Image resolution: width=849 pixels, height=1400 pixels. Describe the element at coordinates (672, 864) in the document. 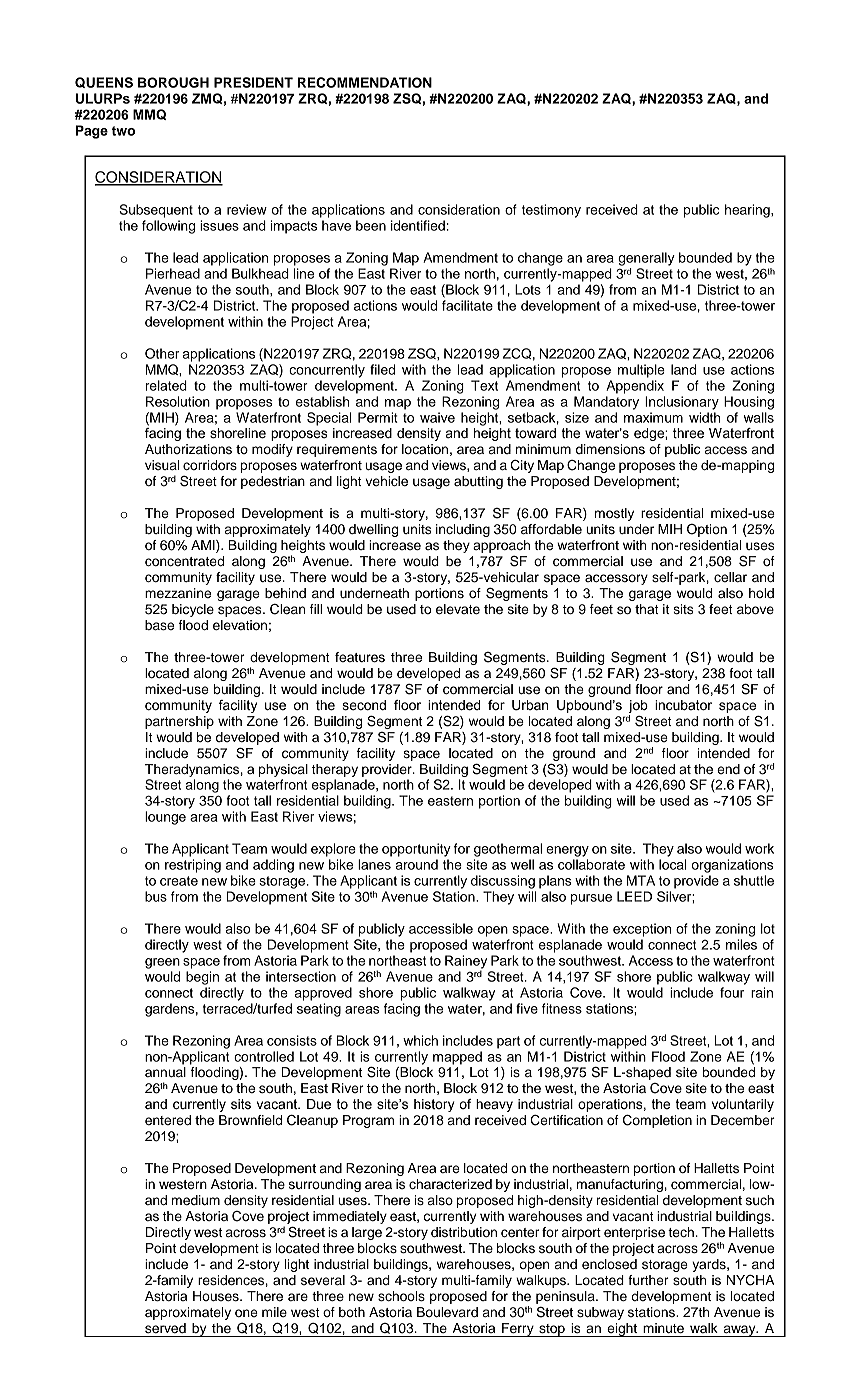

I see `local` at that location.
